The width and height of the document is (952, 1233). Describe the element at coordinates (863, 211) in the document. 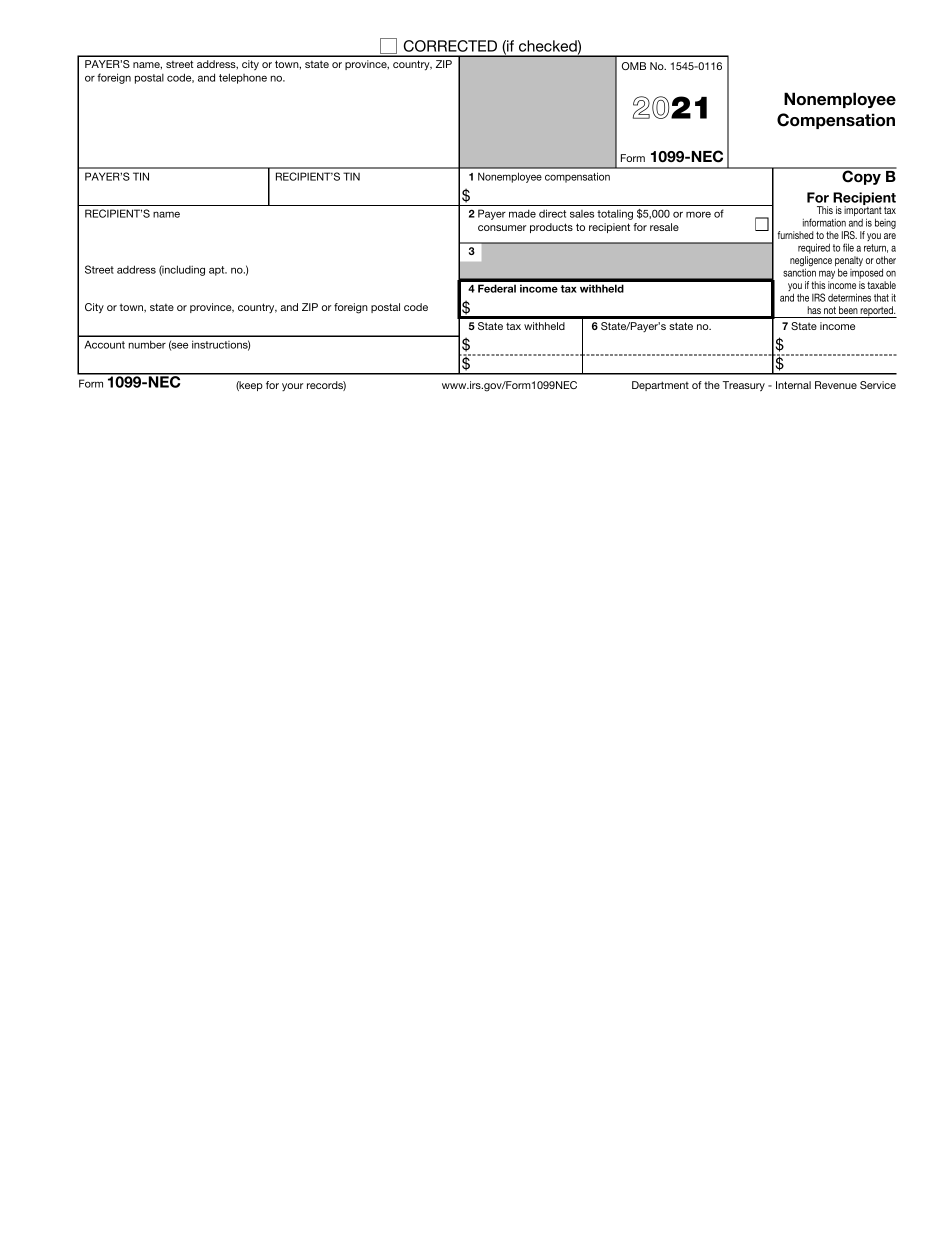

I see `important` at that location.
